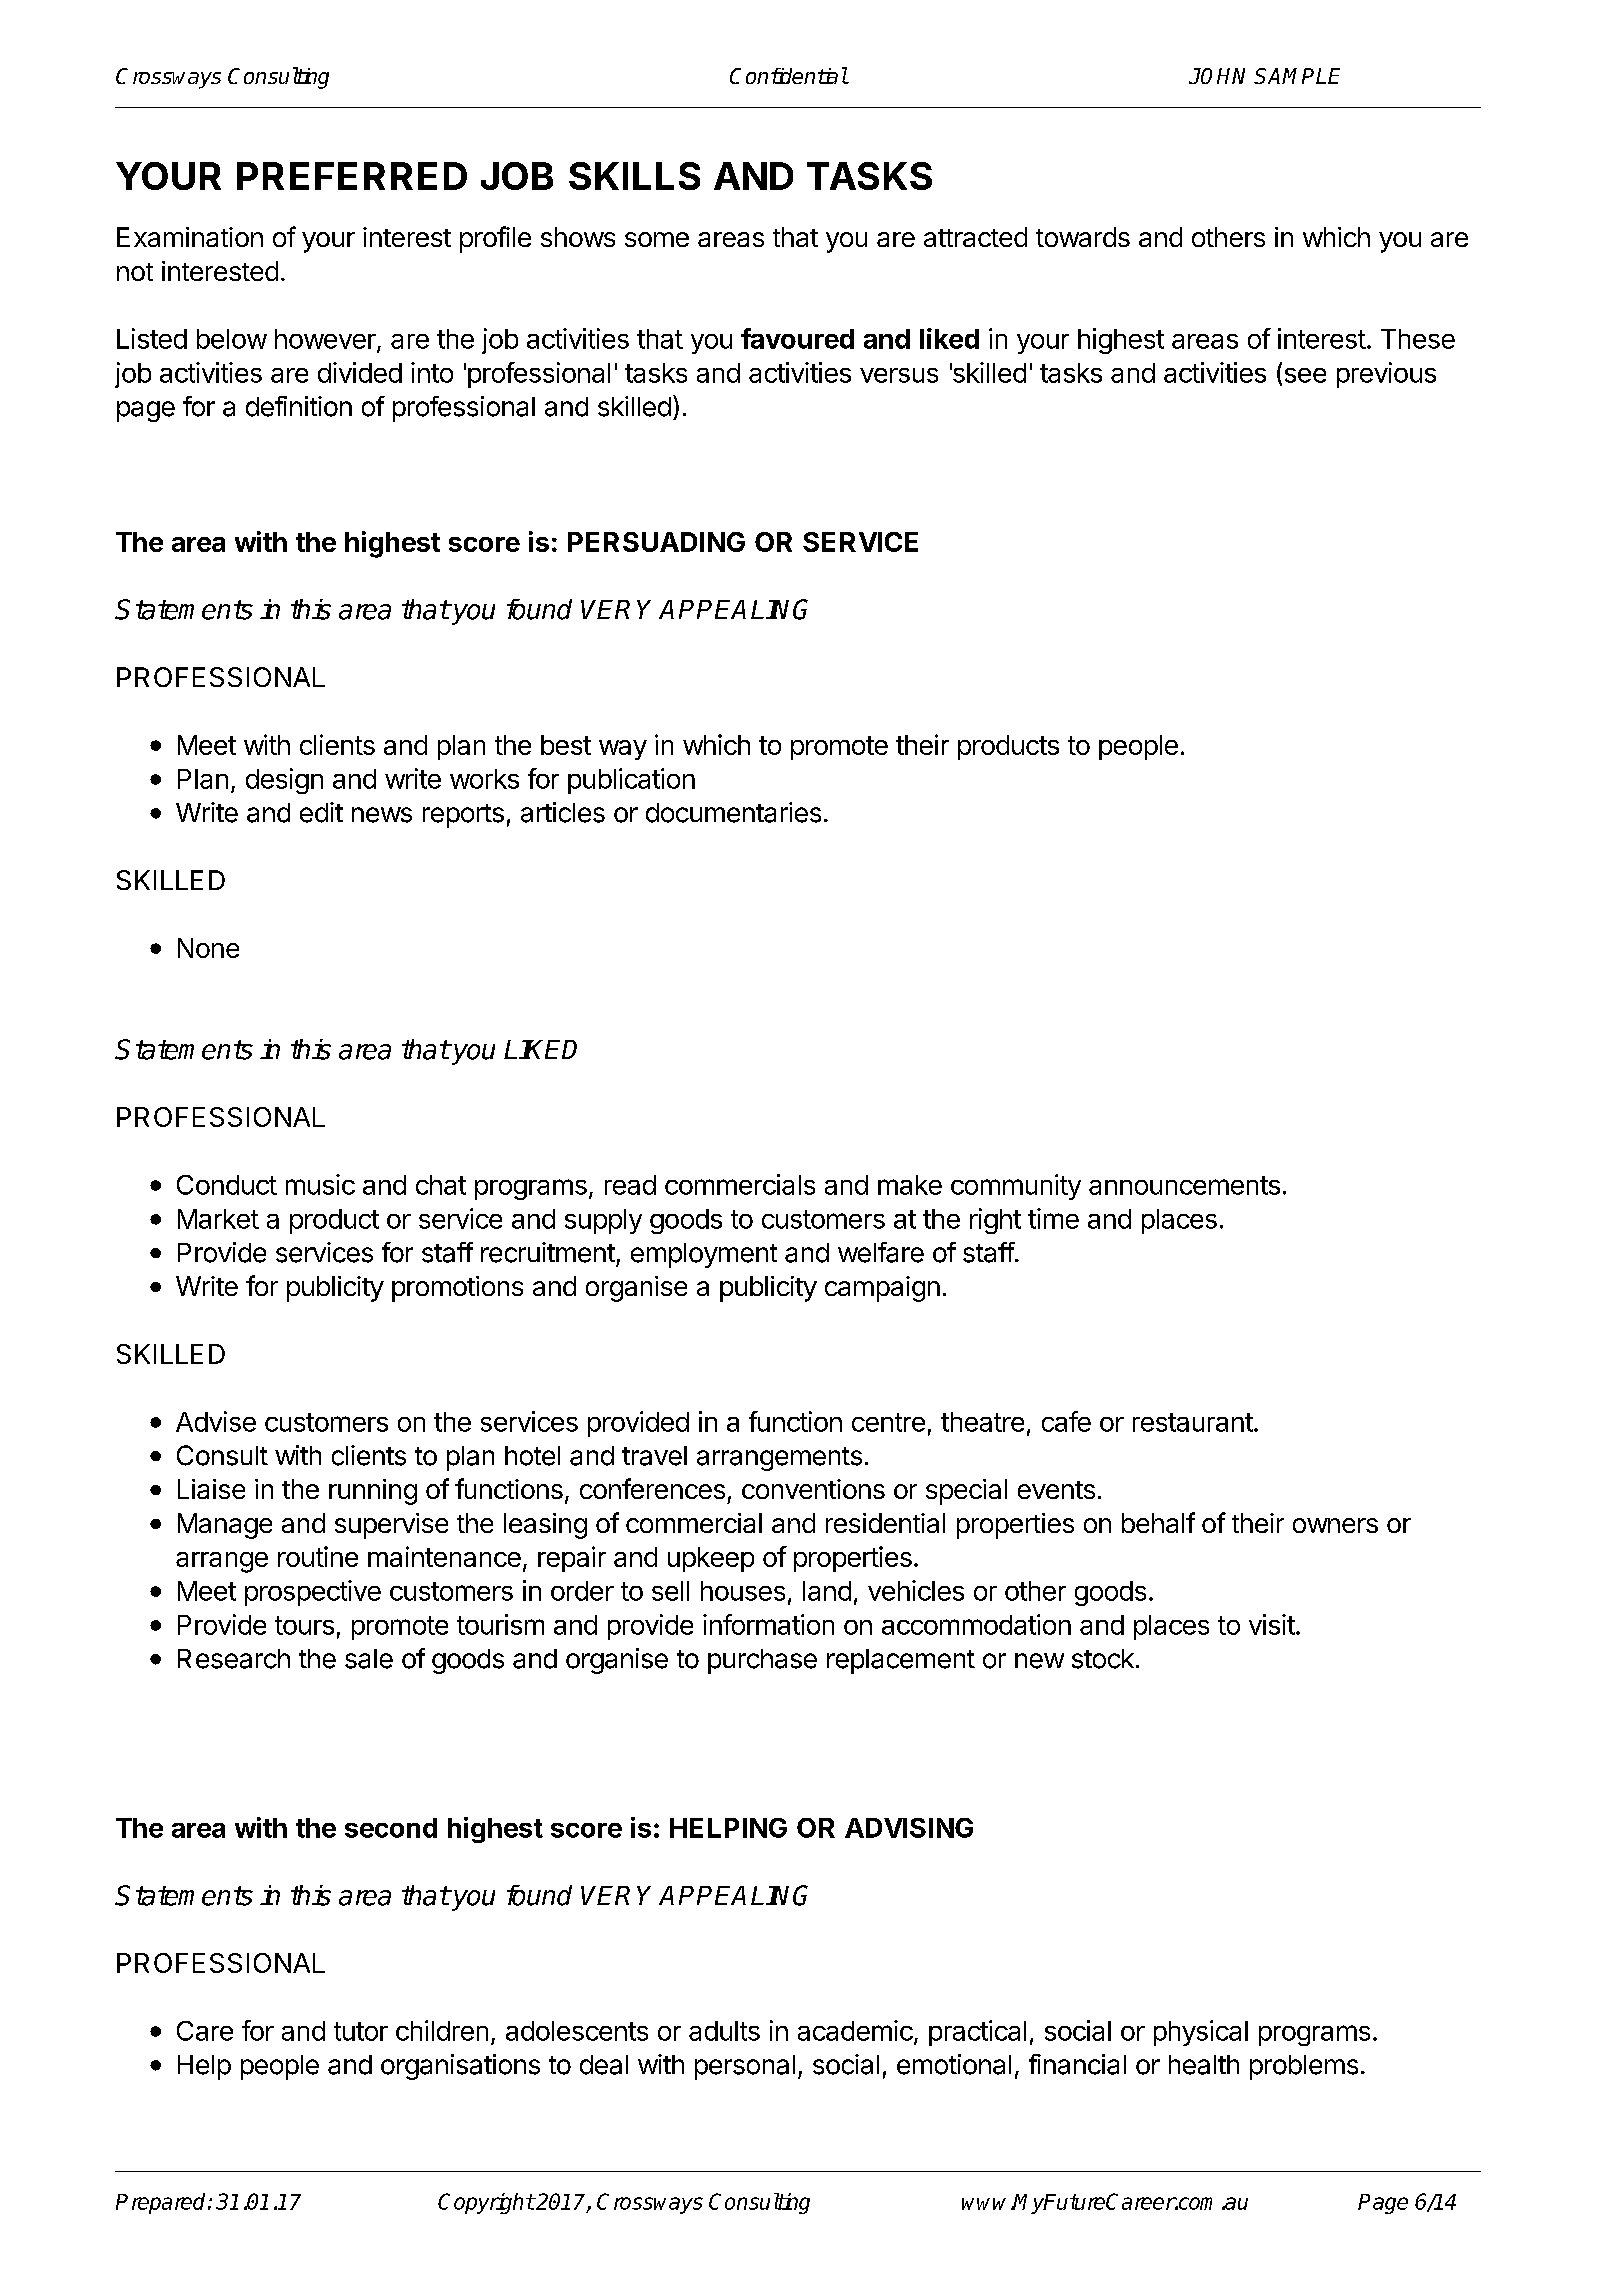 The width and height of the page is (1611, 2279). What do you see at coordinates (320, 1184) in the page?
I see `music` at bounding box center [320, 1184].
